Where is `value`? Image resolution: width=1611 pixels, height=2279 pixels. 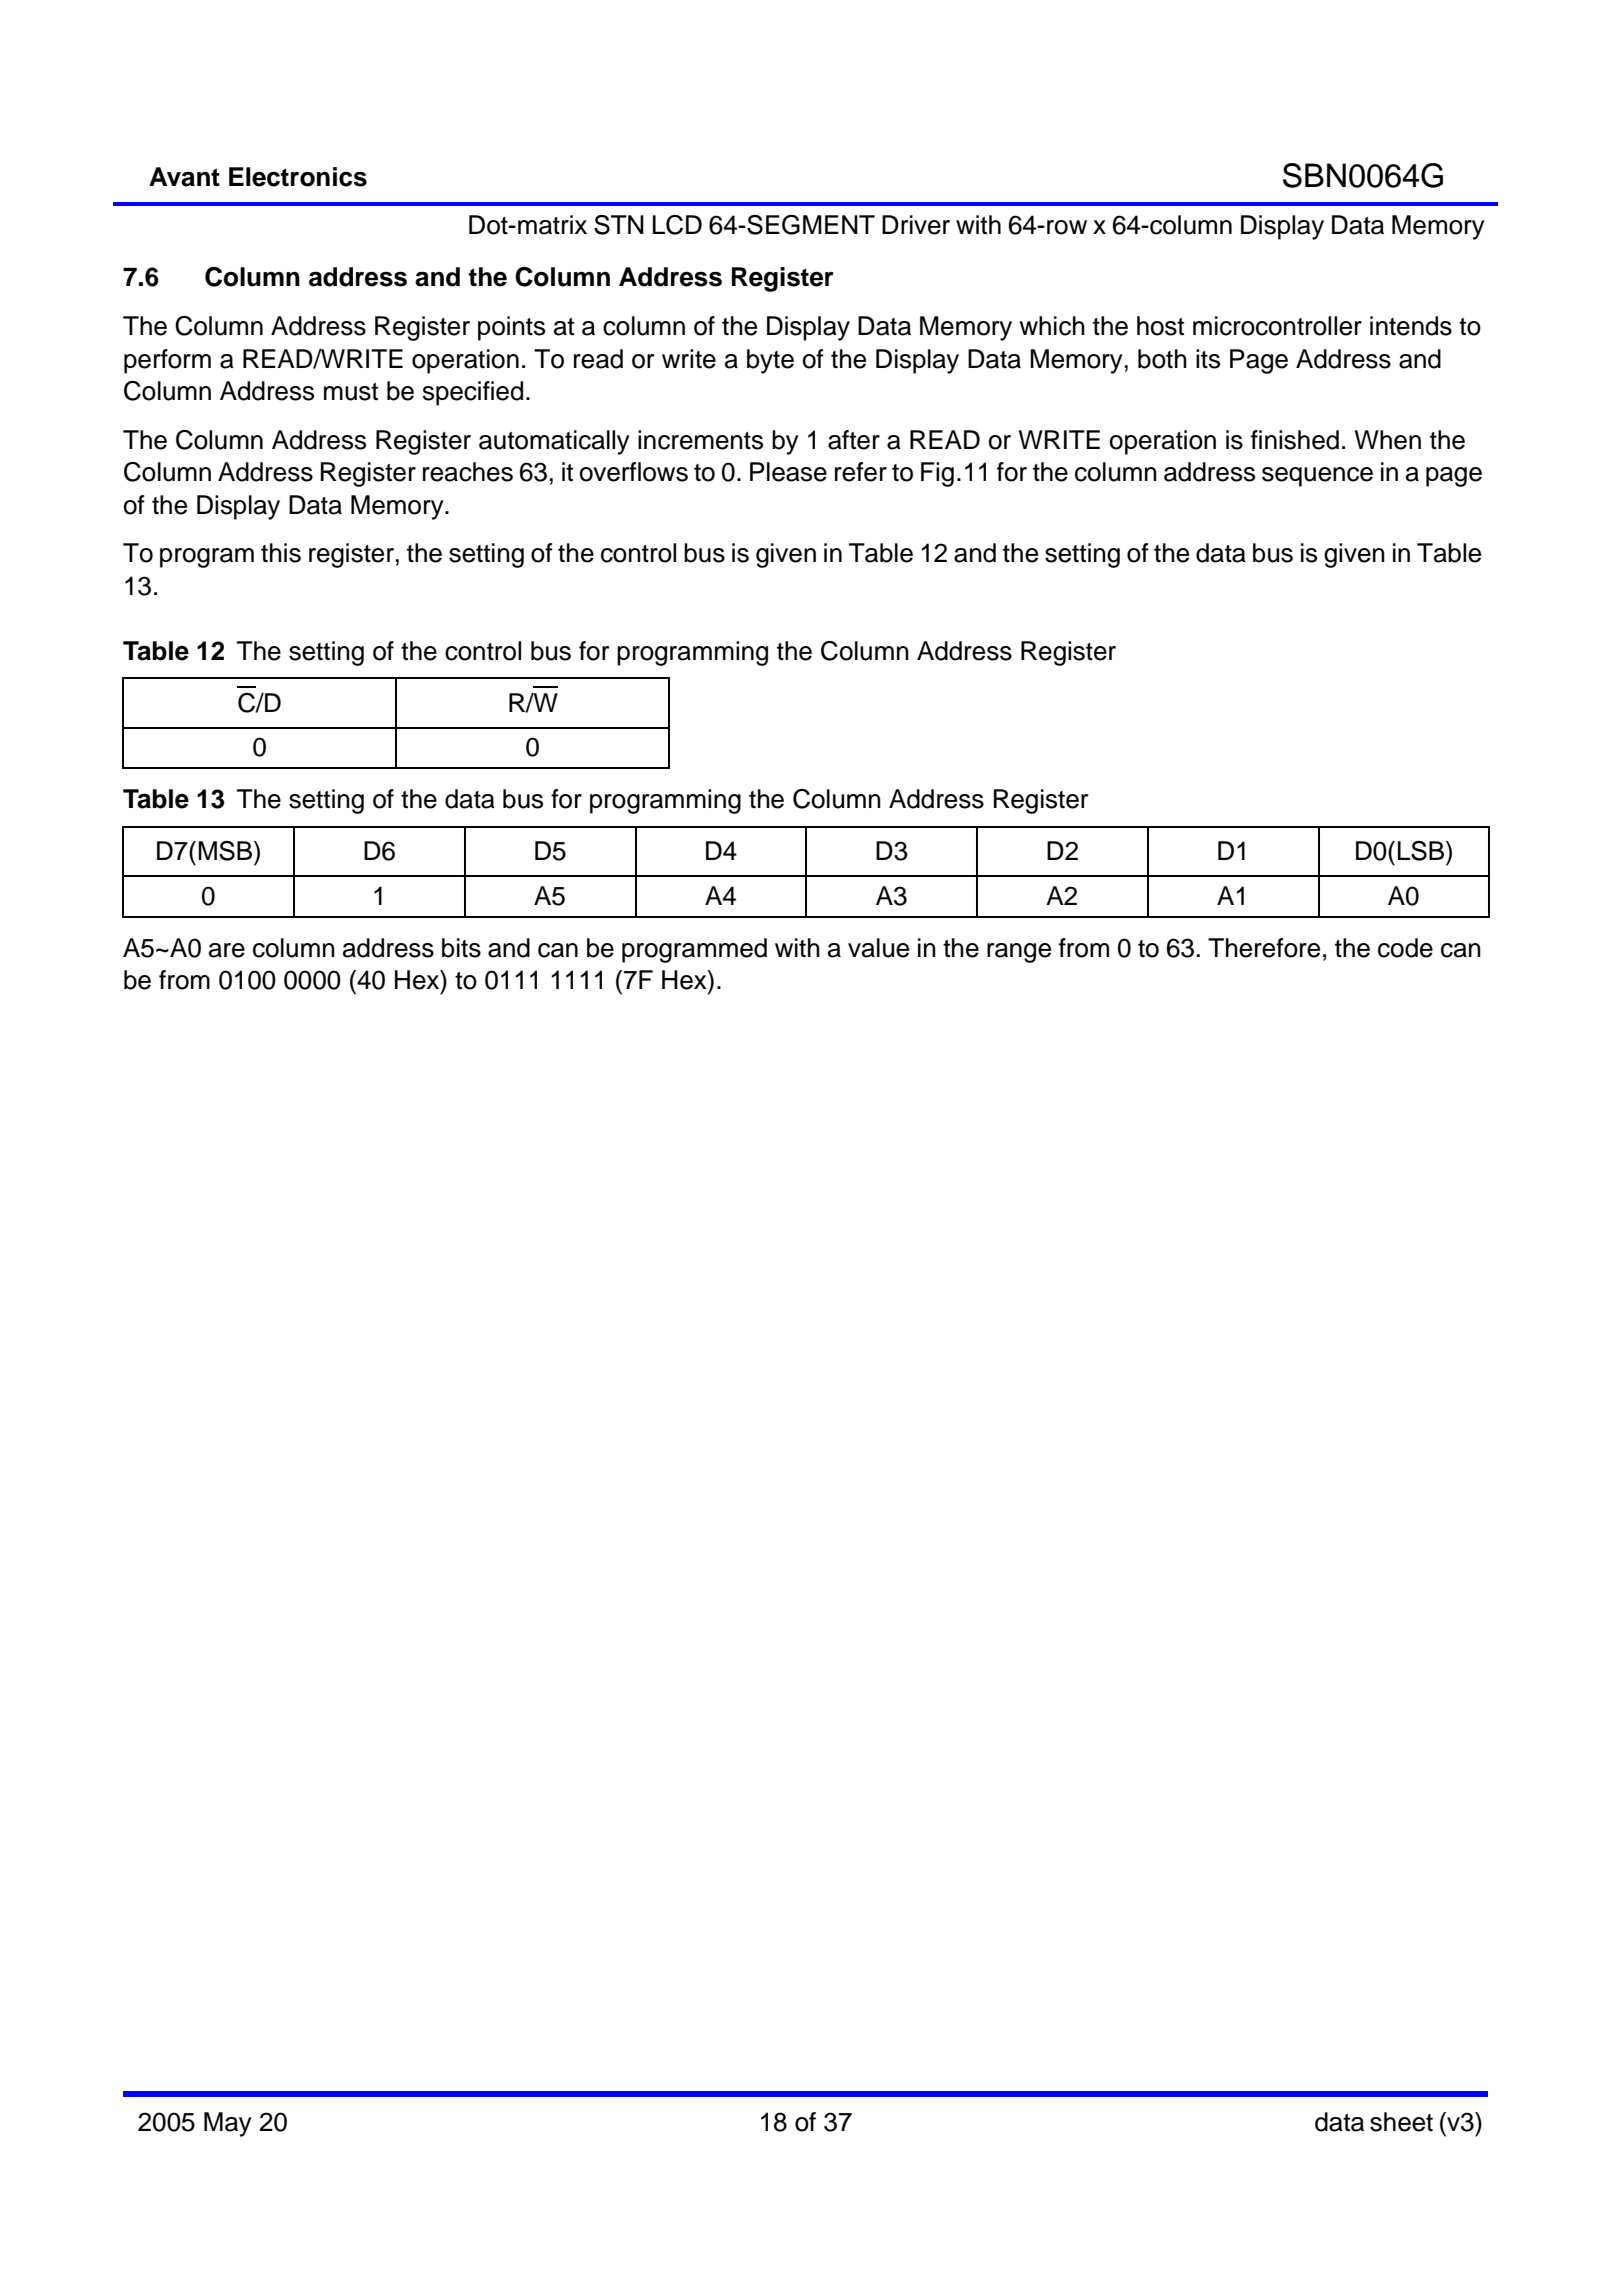
value is located at coordinates (878, 948).
